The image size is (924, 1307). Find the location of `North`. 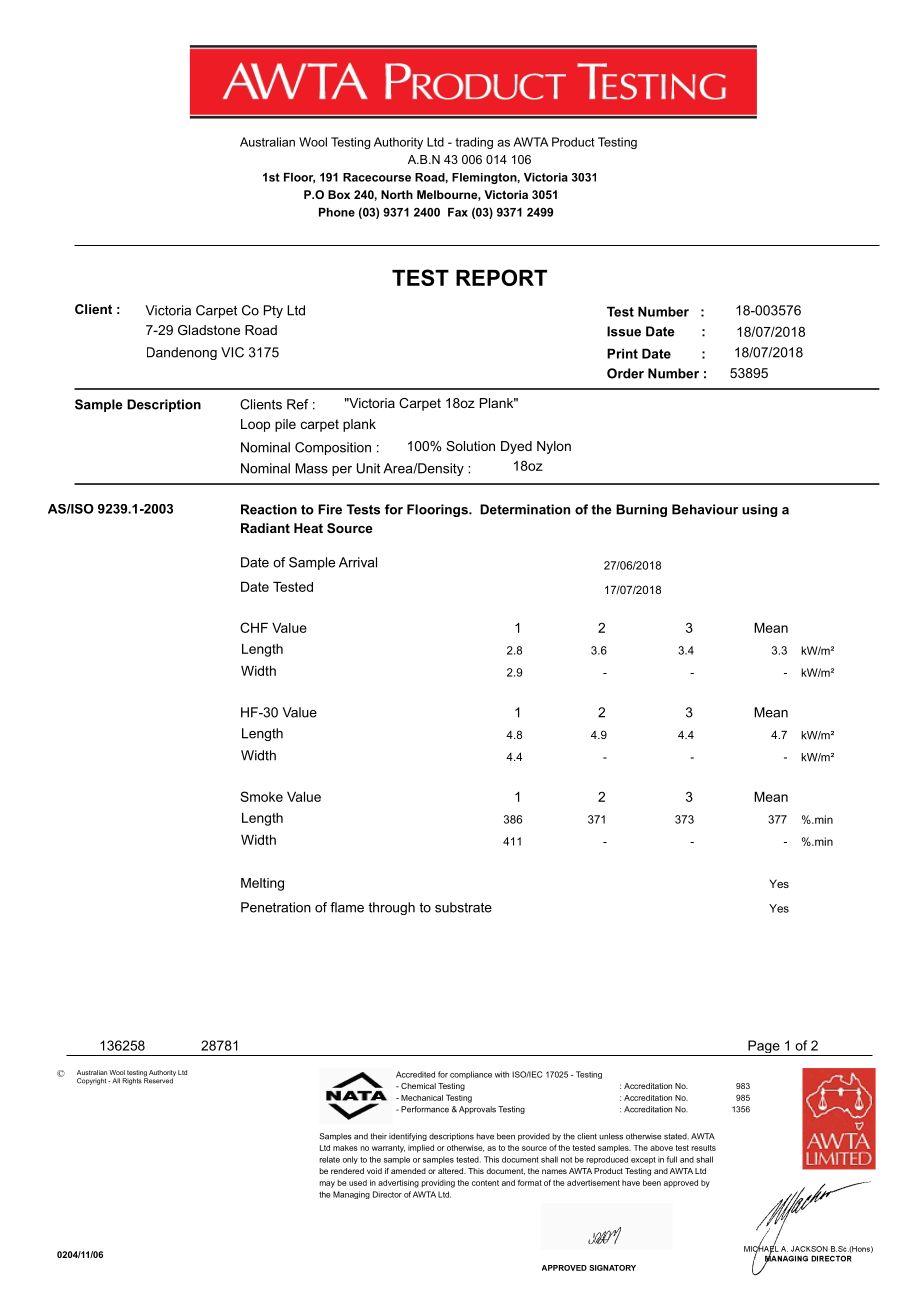

North is located at coordinates (397, 194).
